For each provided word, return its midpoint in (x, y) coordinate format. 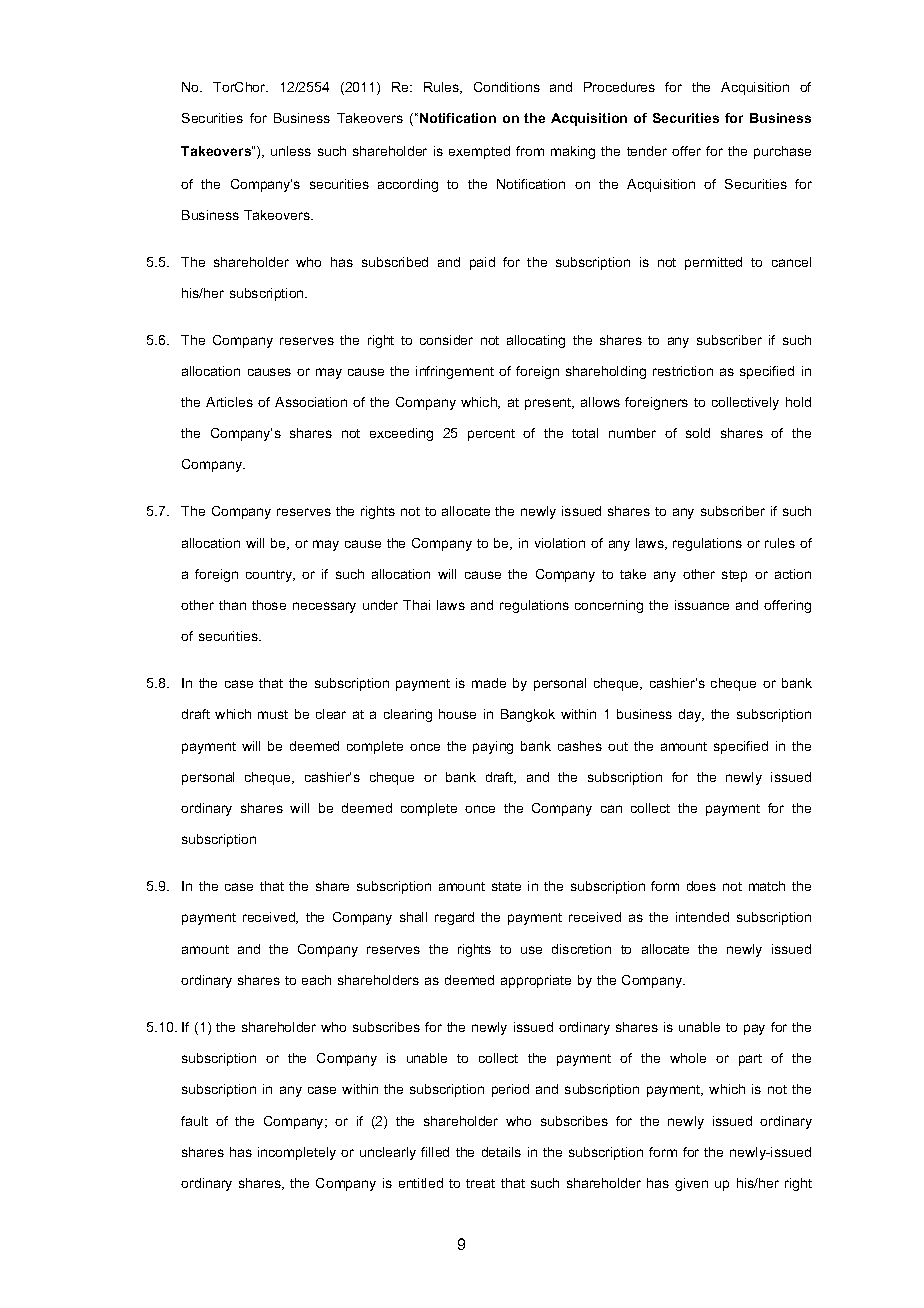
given (691, 1184)
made (489, 683)
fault (194, 1121)
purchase (782, 152)
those (269, 605)
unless (291, 151)
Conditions (507, 87)
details (501, 1152)
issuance (702, 605)
